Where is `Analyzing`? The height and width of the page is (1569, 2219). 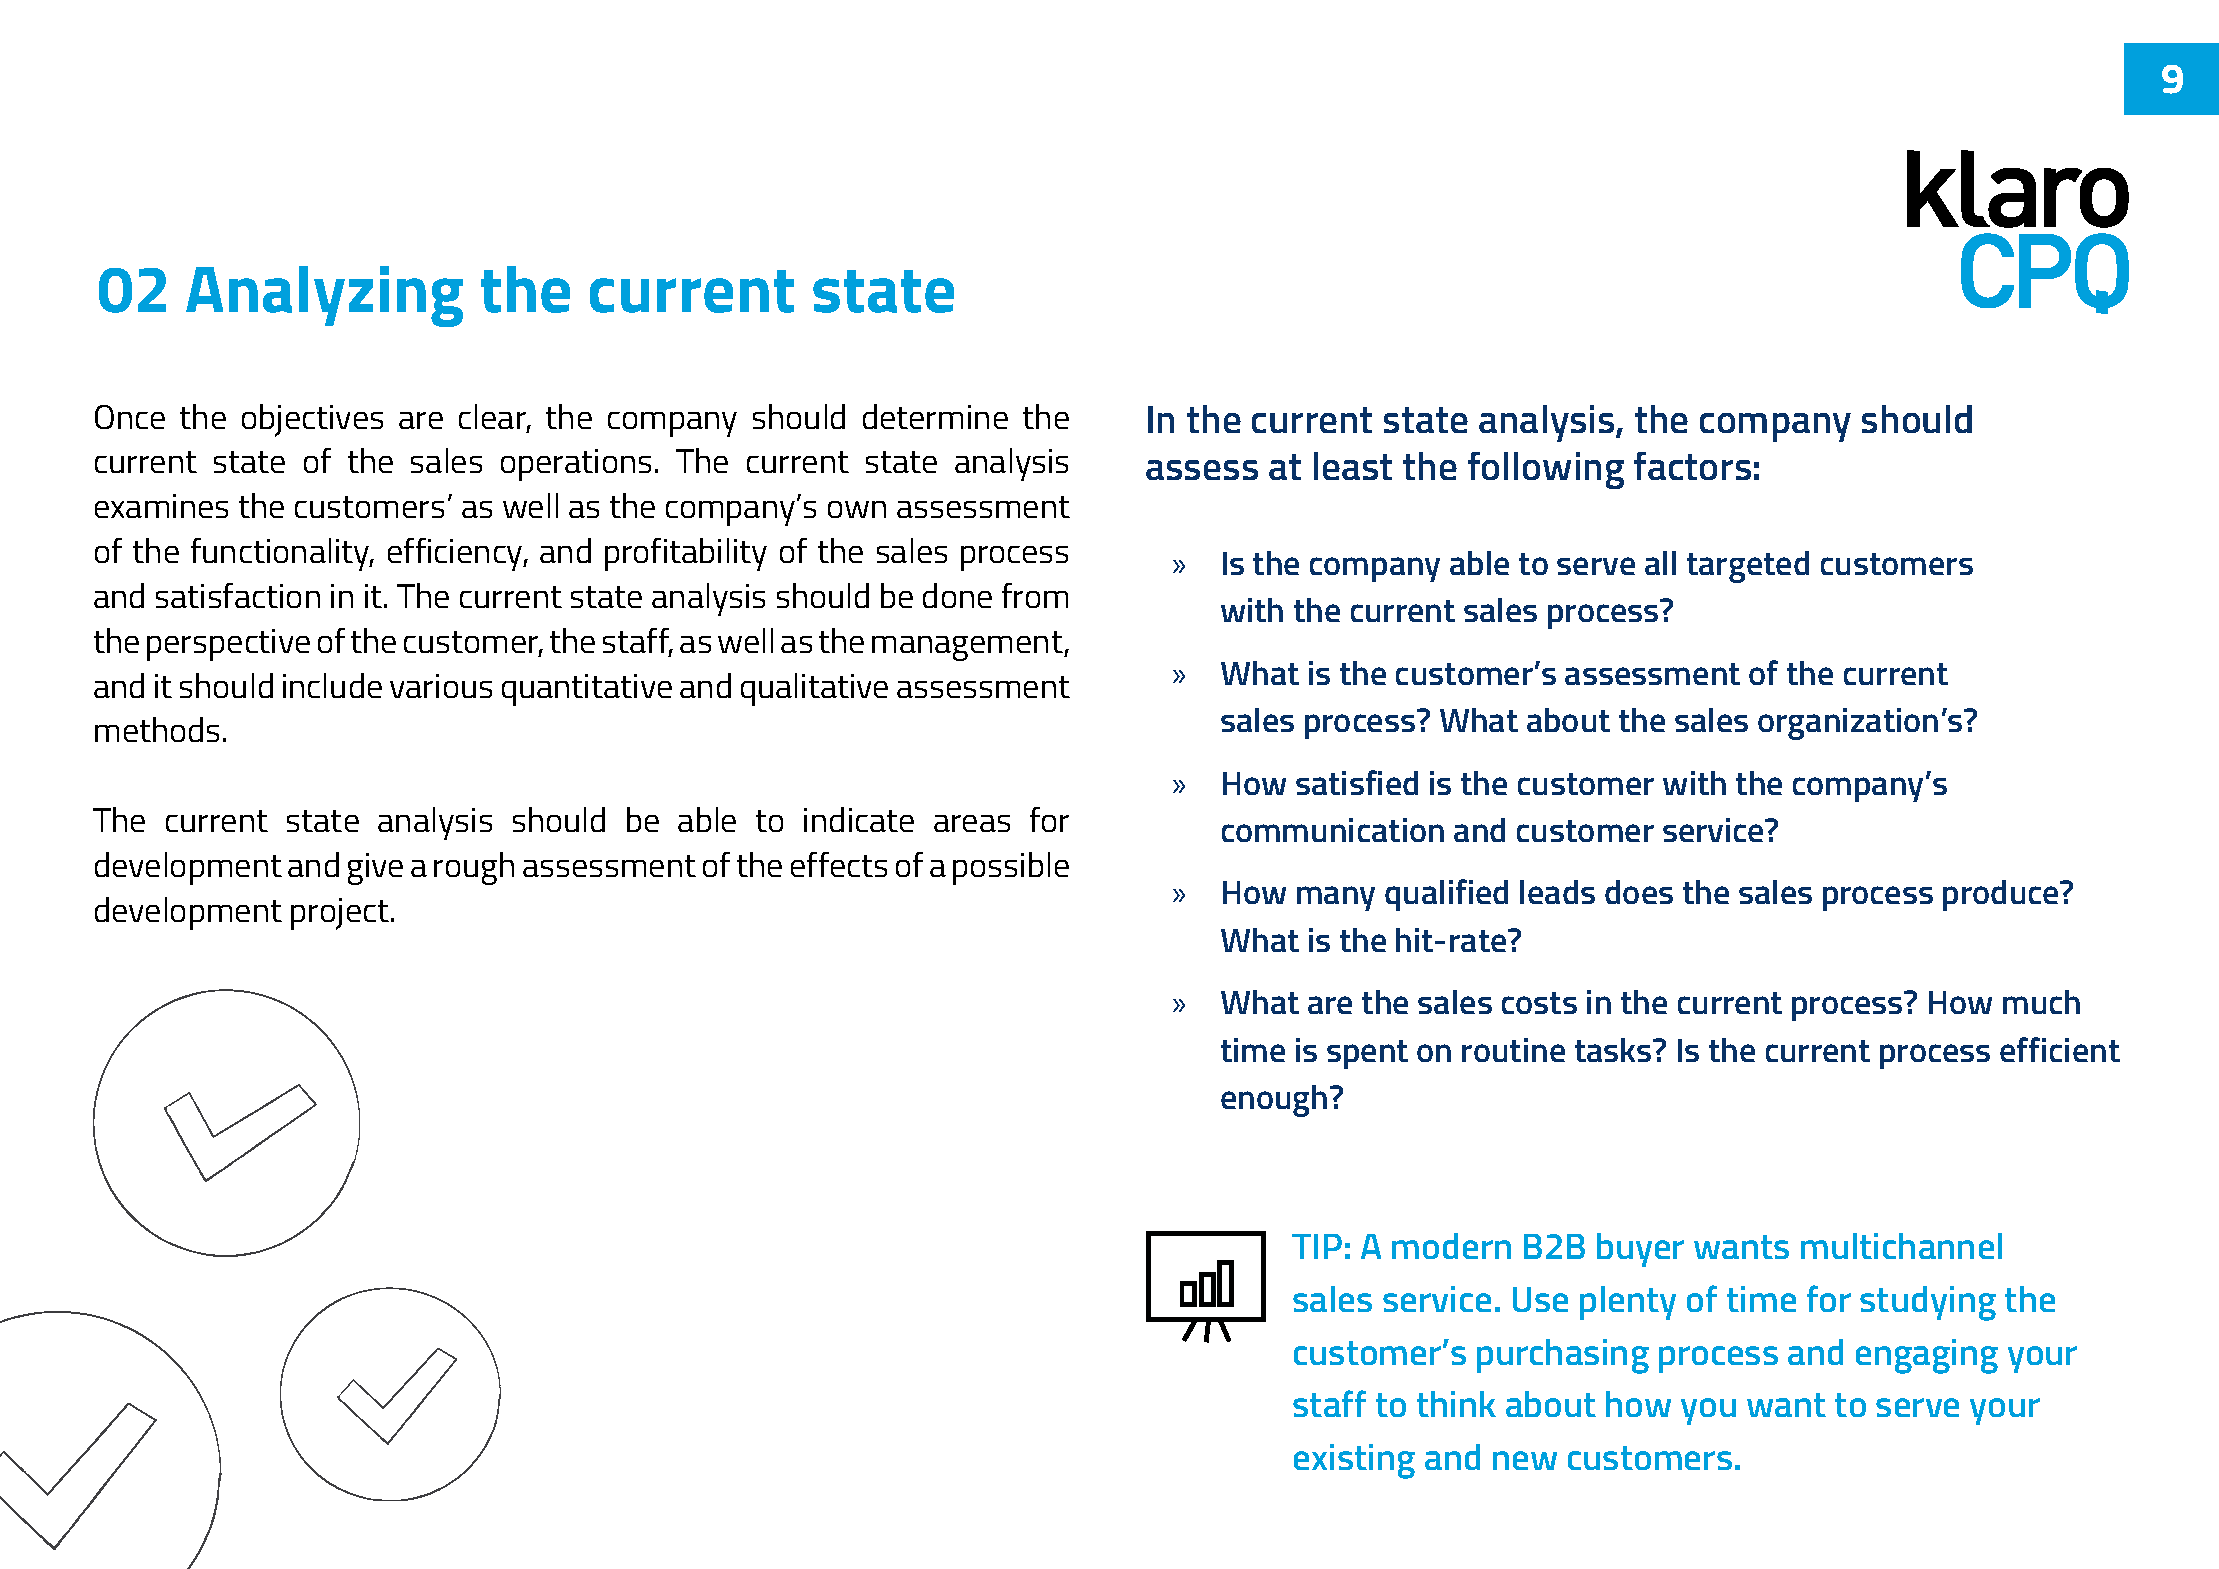
Analyzing is located at coordinates (324, 296).
